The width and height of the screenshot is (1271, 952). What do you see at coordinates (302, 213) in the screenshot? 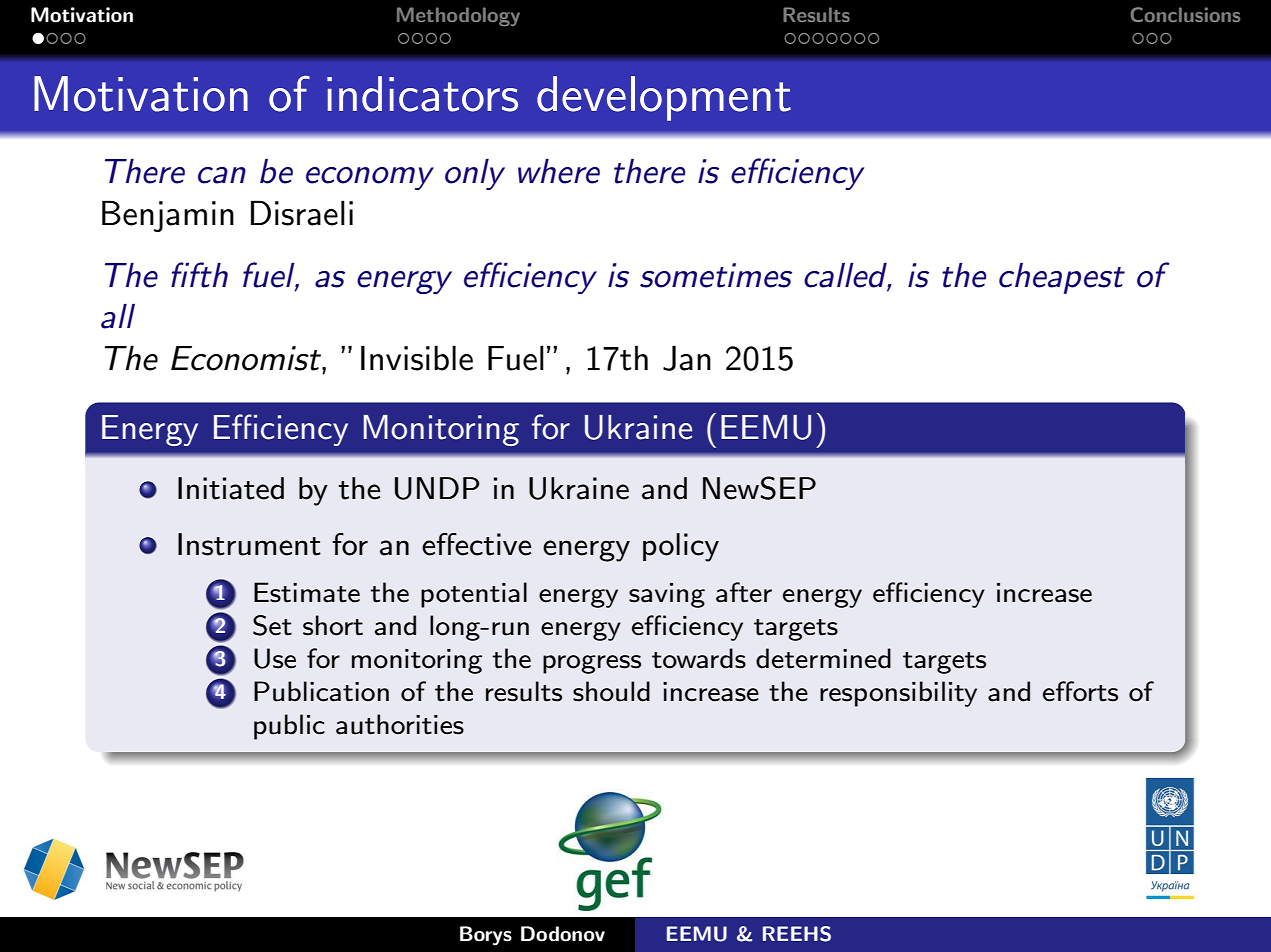
I see `Disraeli` at bounding box center [302, 213].
